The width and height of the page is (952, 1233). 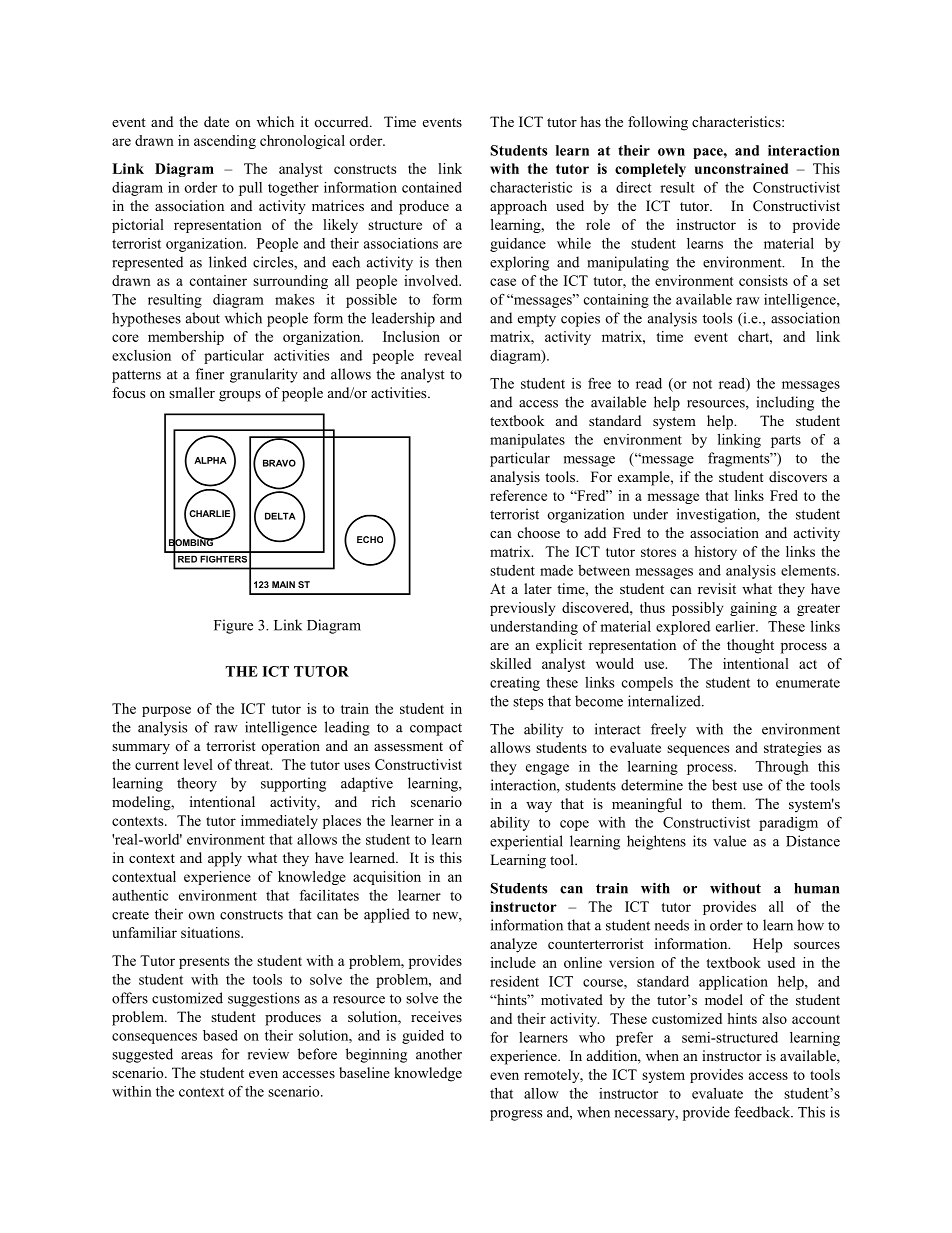 What do you see at coordinates (209, 513) in the page?
I see `CHARLIE` at bounding box center [209, 513].
